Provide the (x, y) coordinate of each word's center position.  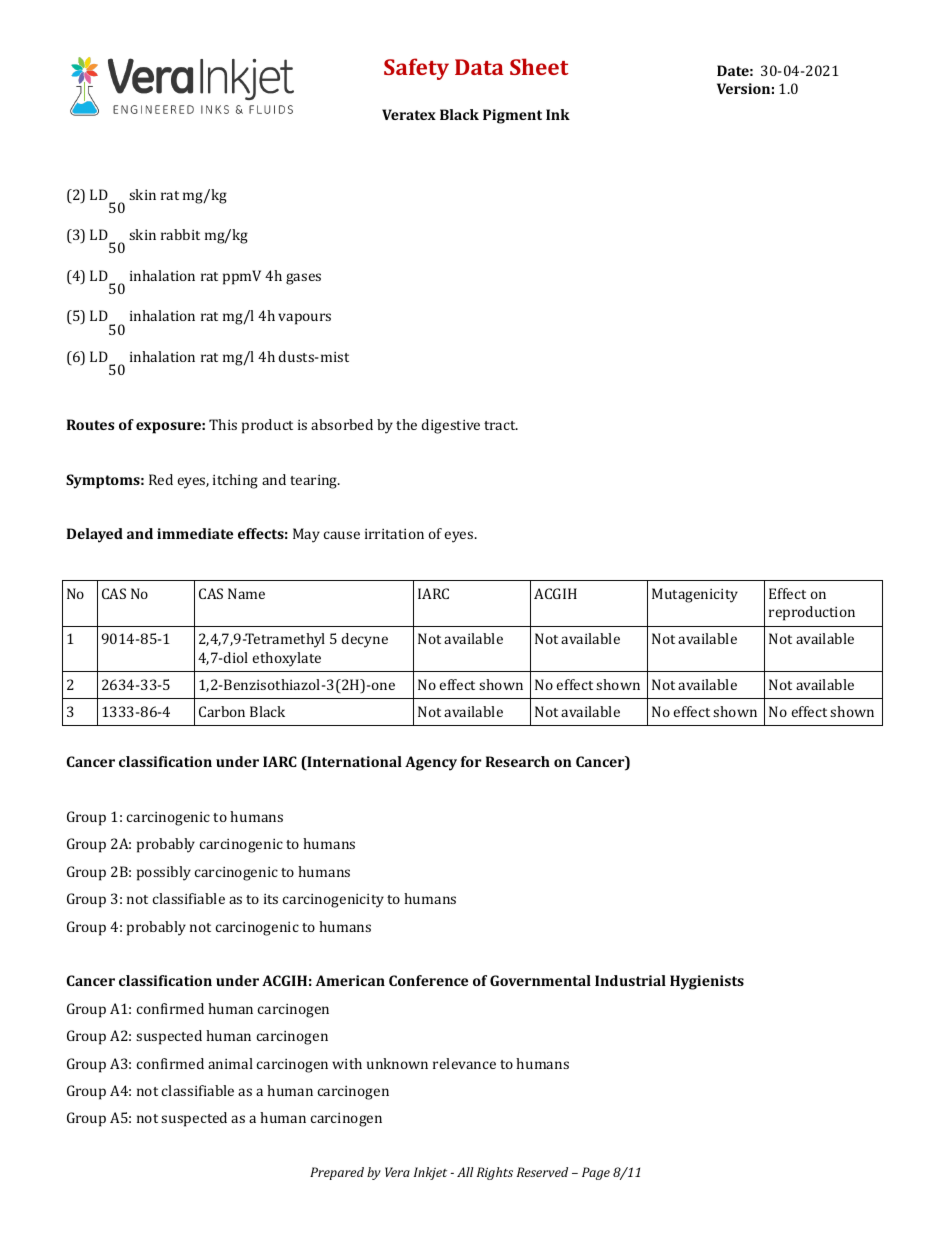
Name (246, 593)
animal (230, 1063)
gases (303, 279)
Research (518, 761)
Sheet (539, 66)
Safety (416, 69)
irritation (394, 534)
